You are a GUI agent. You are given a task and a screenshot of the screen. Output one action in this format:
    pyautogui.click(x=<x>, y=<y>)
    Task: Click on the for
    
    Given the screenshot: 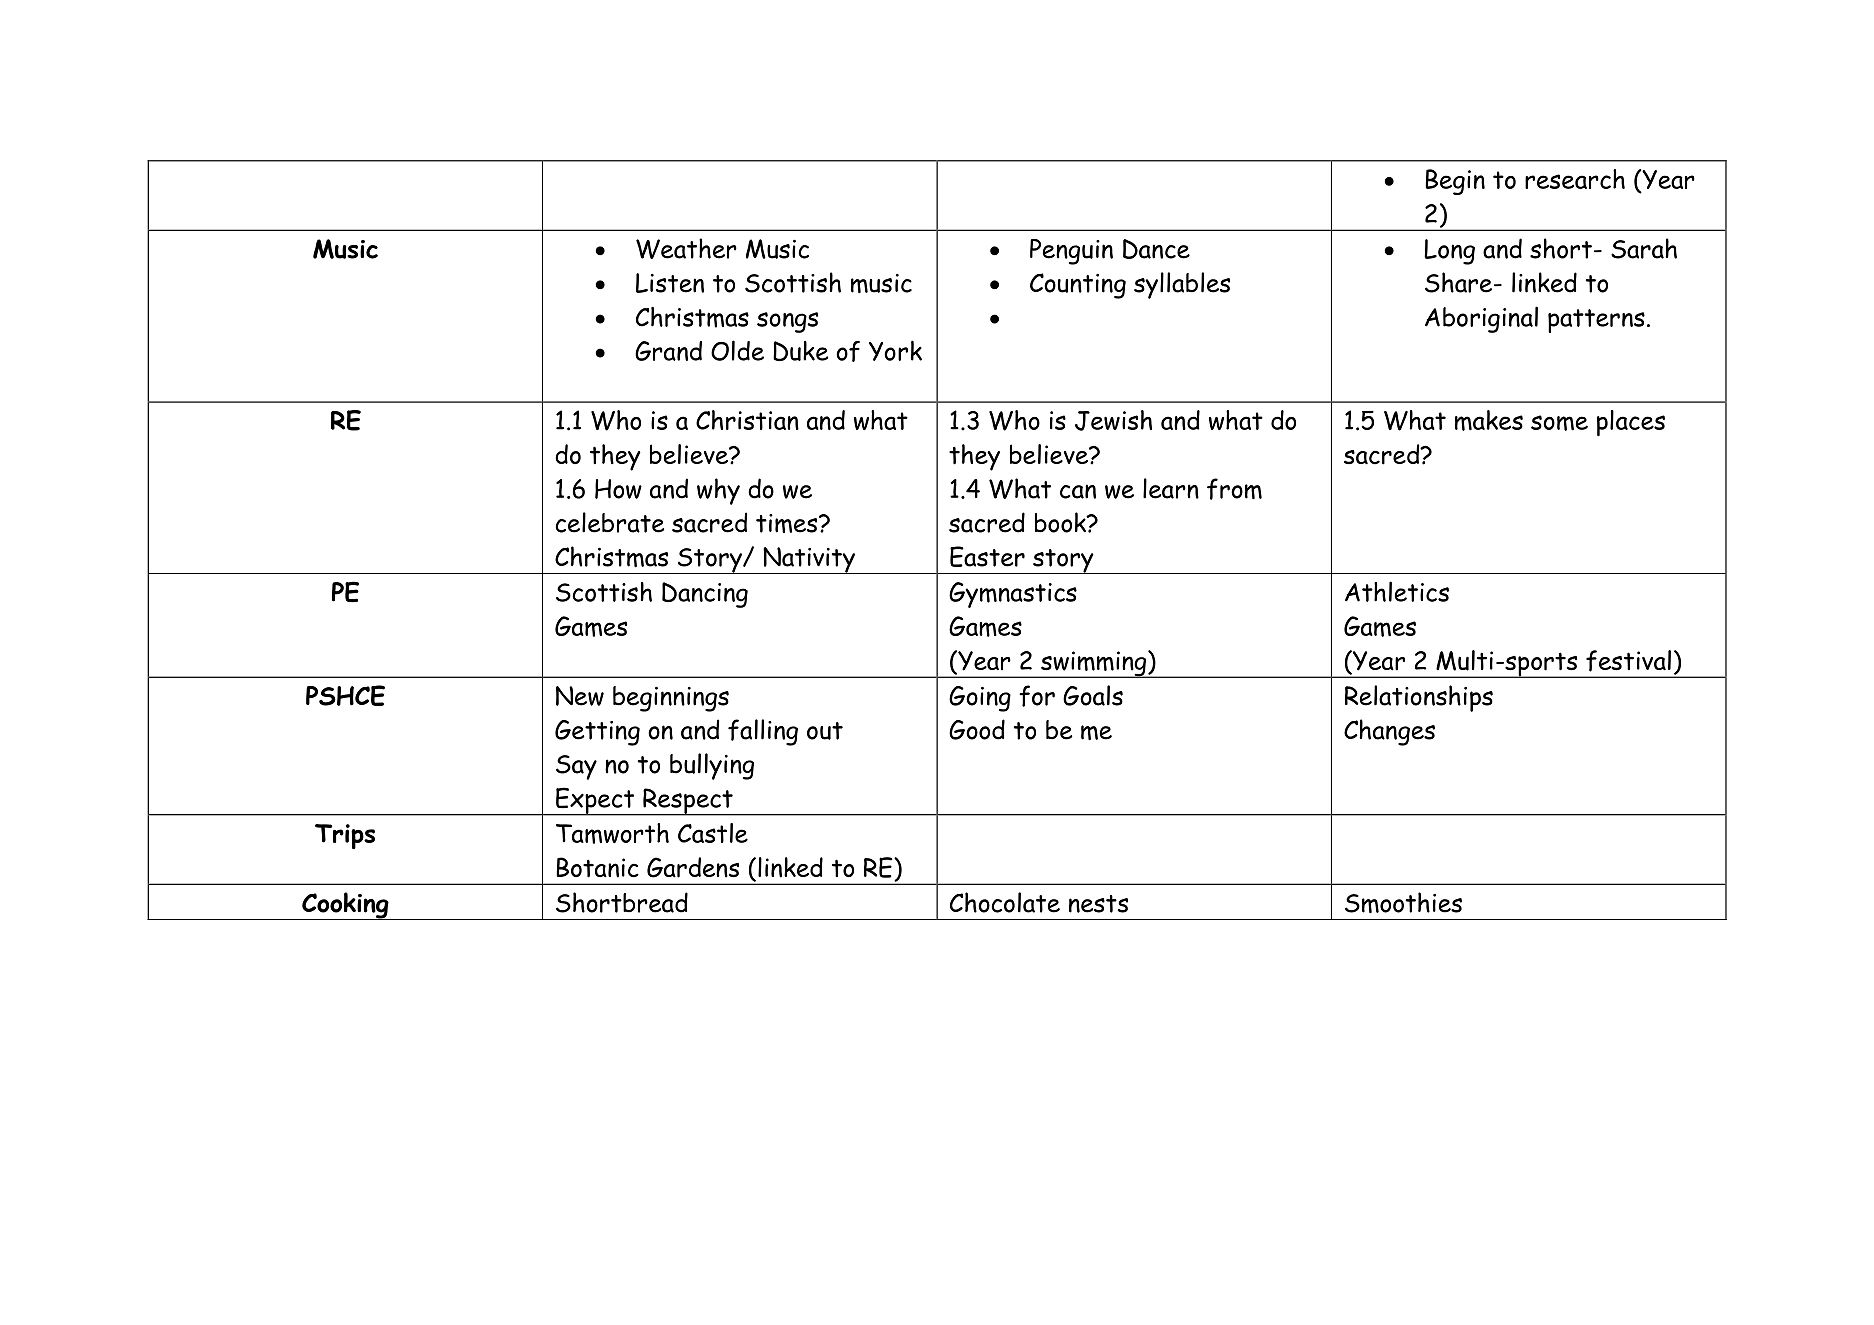 What is the action you would take?
    pyautogui.click(x=1037, y=696)
